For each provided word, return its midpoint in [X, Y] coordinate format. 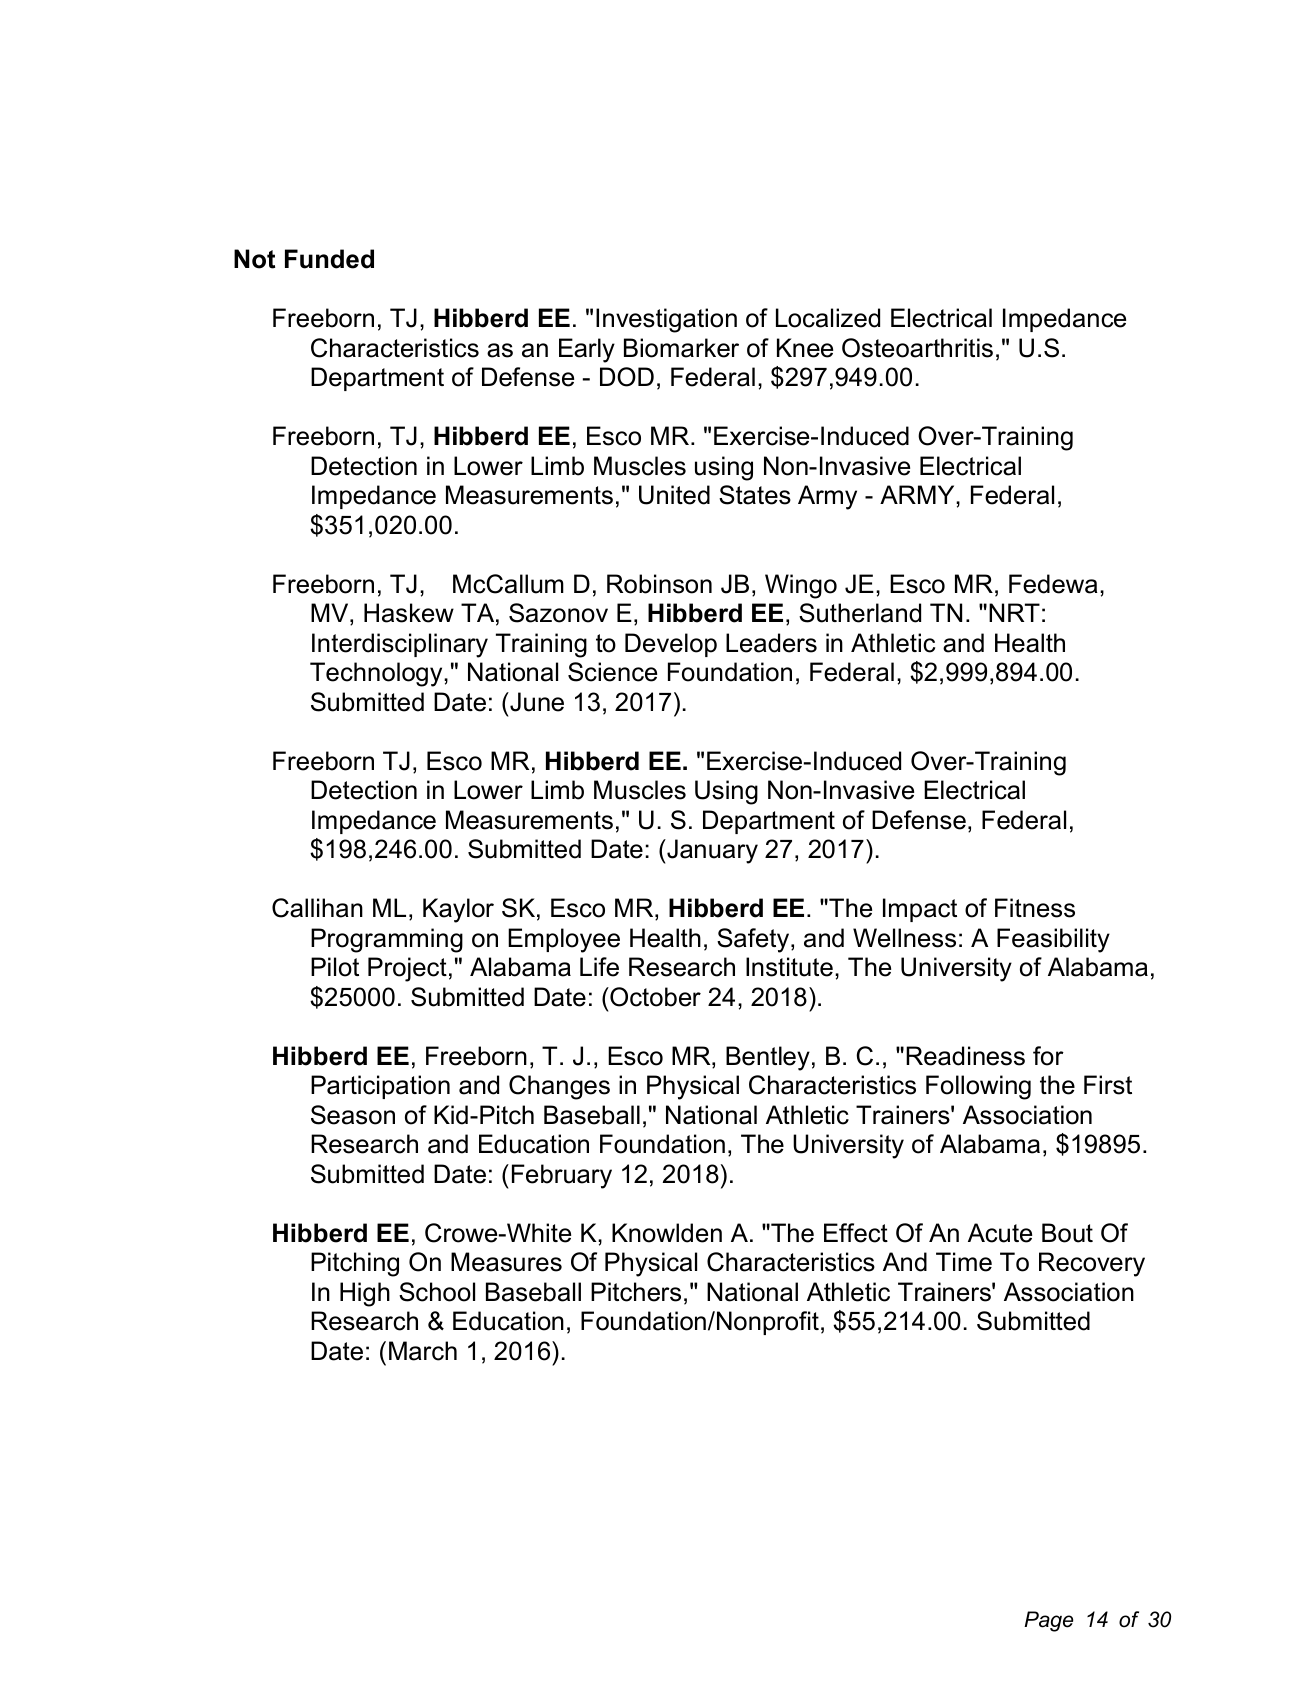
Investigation [666, 320]
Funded [329, 259]
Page [1048, 1621]
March [423, 1351]
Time [964, 1262]
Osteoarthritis [917, 348]
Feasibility [1053, 940]
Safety [754, 940]
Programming [387, 940]
